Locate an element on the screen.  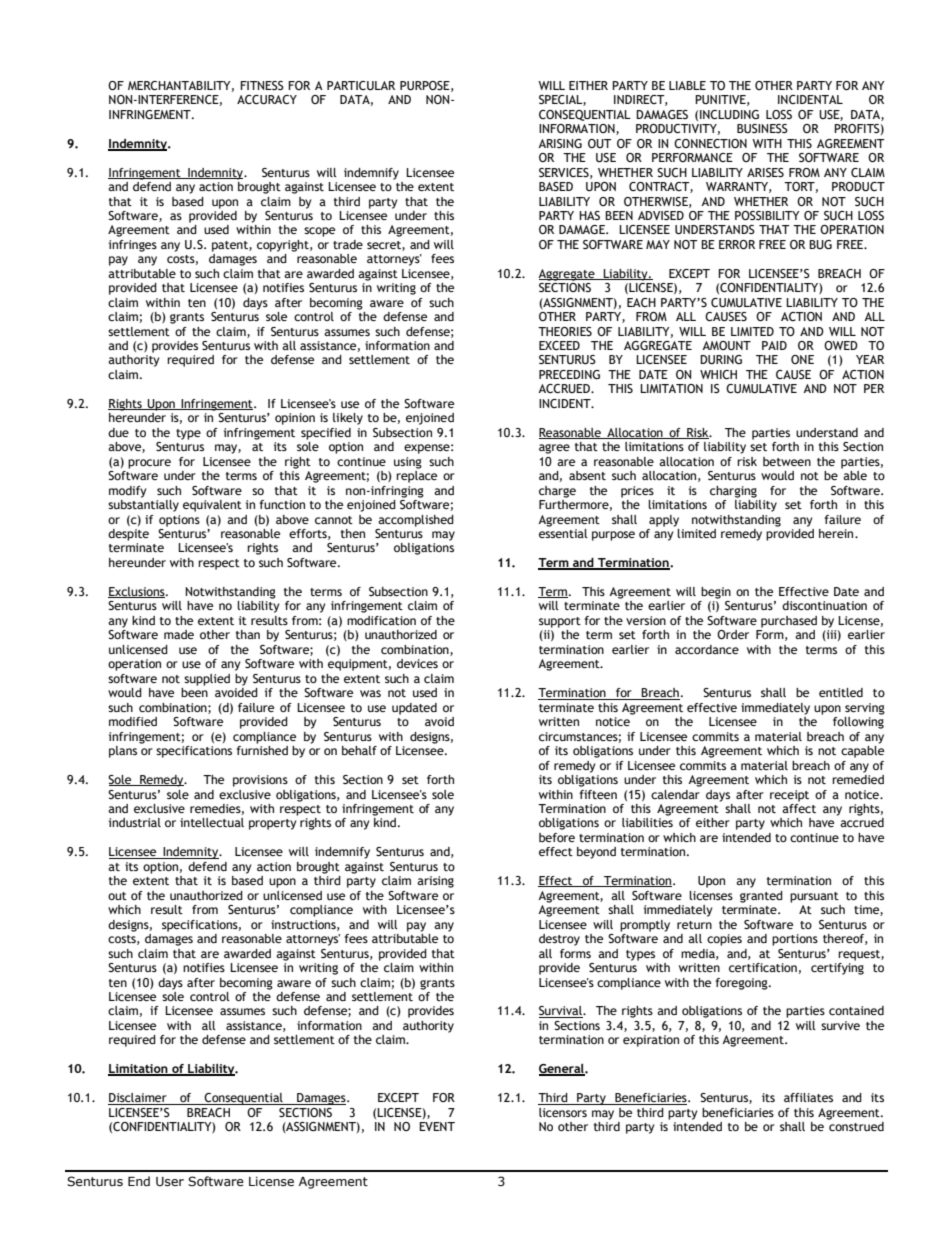
before is located at coordinates (557, 837).
